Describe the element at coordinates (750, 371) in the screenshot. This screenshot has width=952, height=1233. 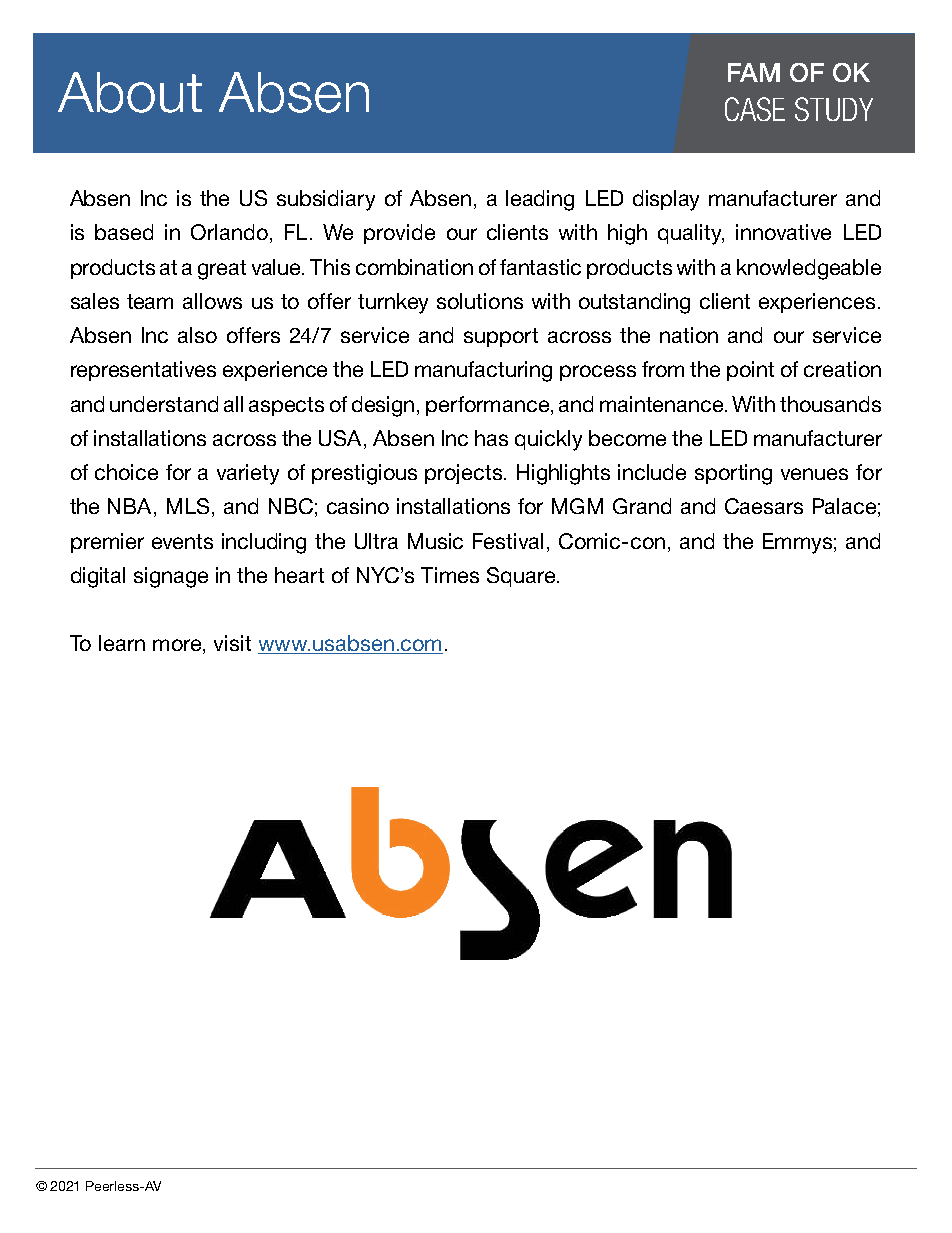
I see `point` at that location.
